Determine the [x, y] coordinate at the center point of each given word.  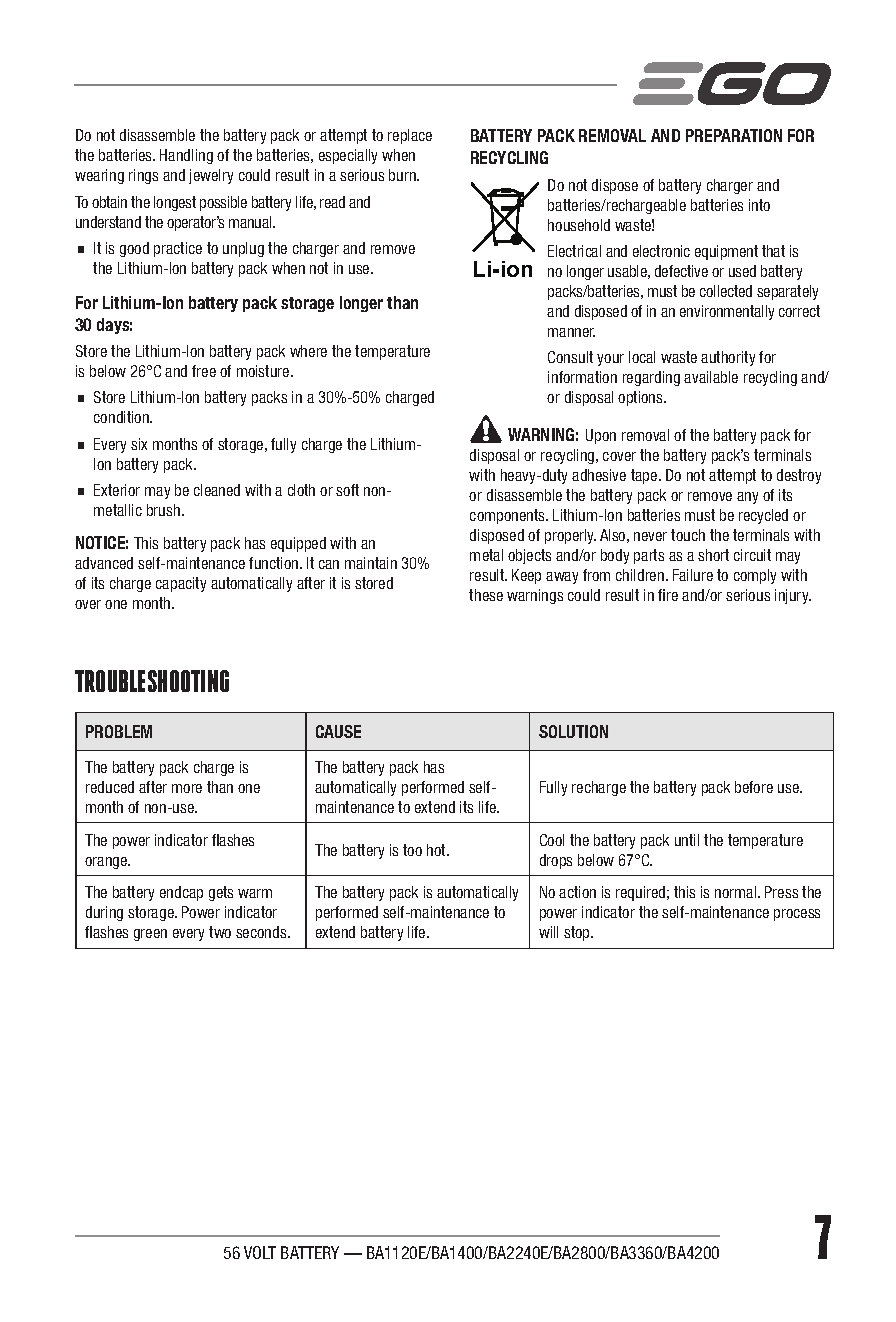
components [508, 516]
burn [403, 175]
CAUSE [338, 731]
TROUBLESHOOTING [152, 681]
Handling [186, 156]
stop [578, 933]
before [754, 787]
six [139, 444]
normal [737, 892]
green [150, 935]
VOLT [260, 1252]
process [797, 915]
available [711, 377]
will [548, 932]
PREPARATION [734, 135]
